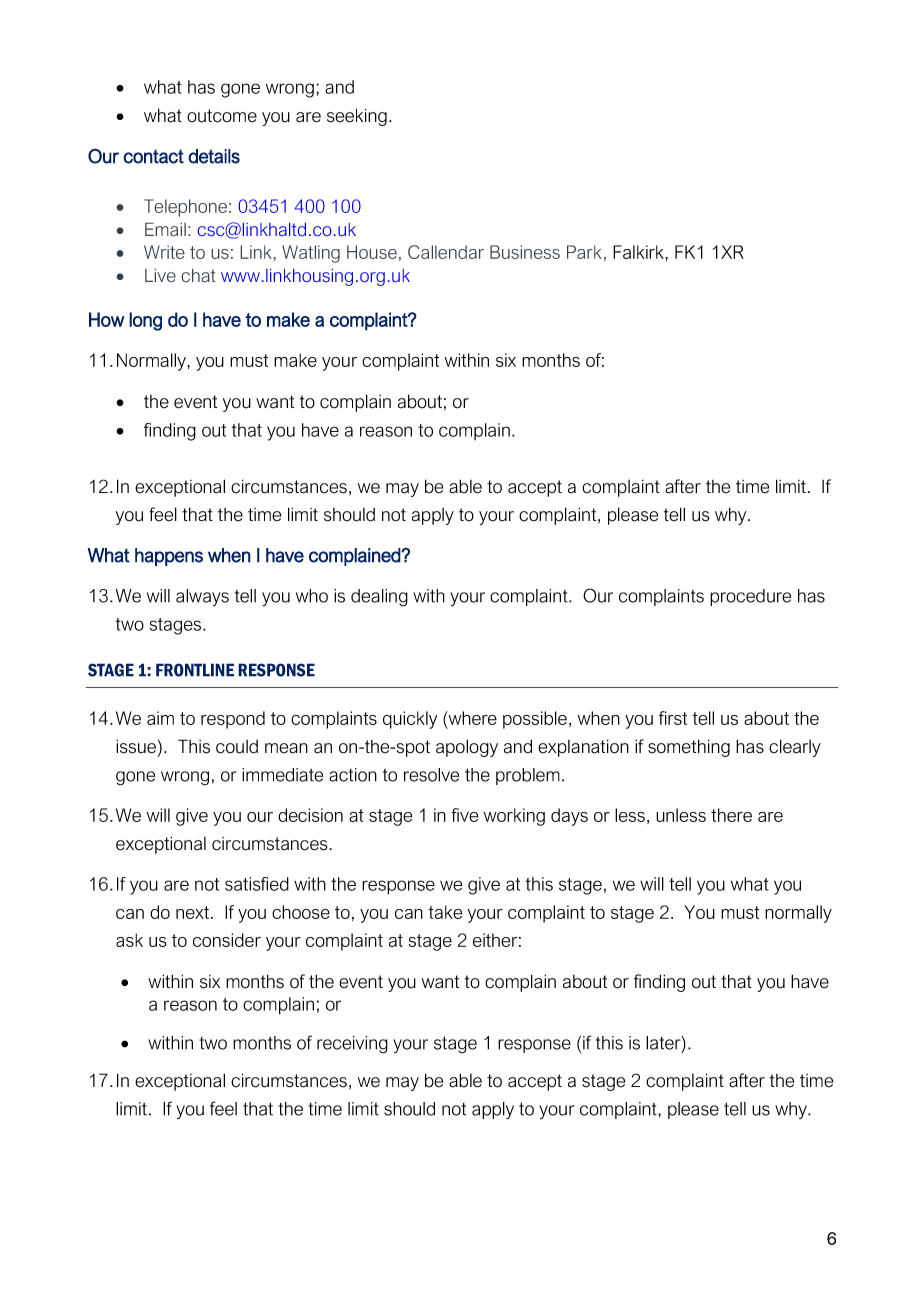 This document has height=1308, width=924. What do you see at coordinates (237, 747) in the document?
I see `could` at bounding box center [237, 747].
